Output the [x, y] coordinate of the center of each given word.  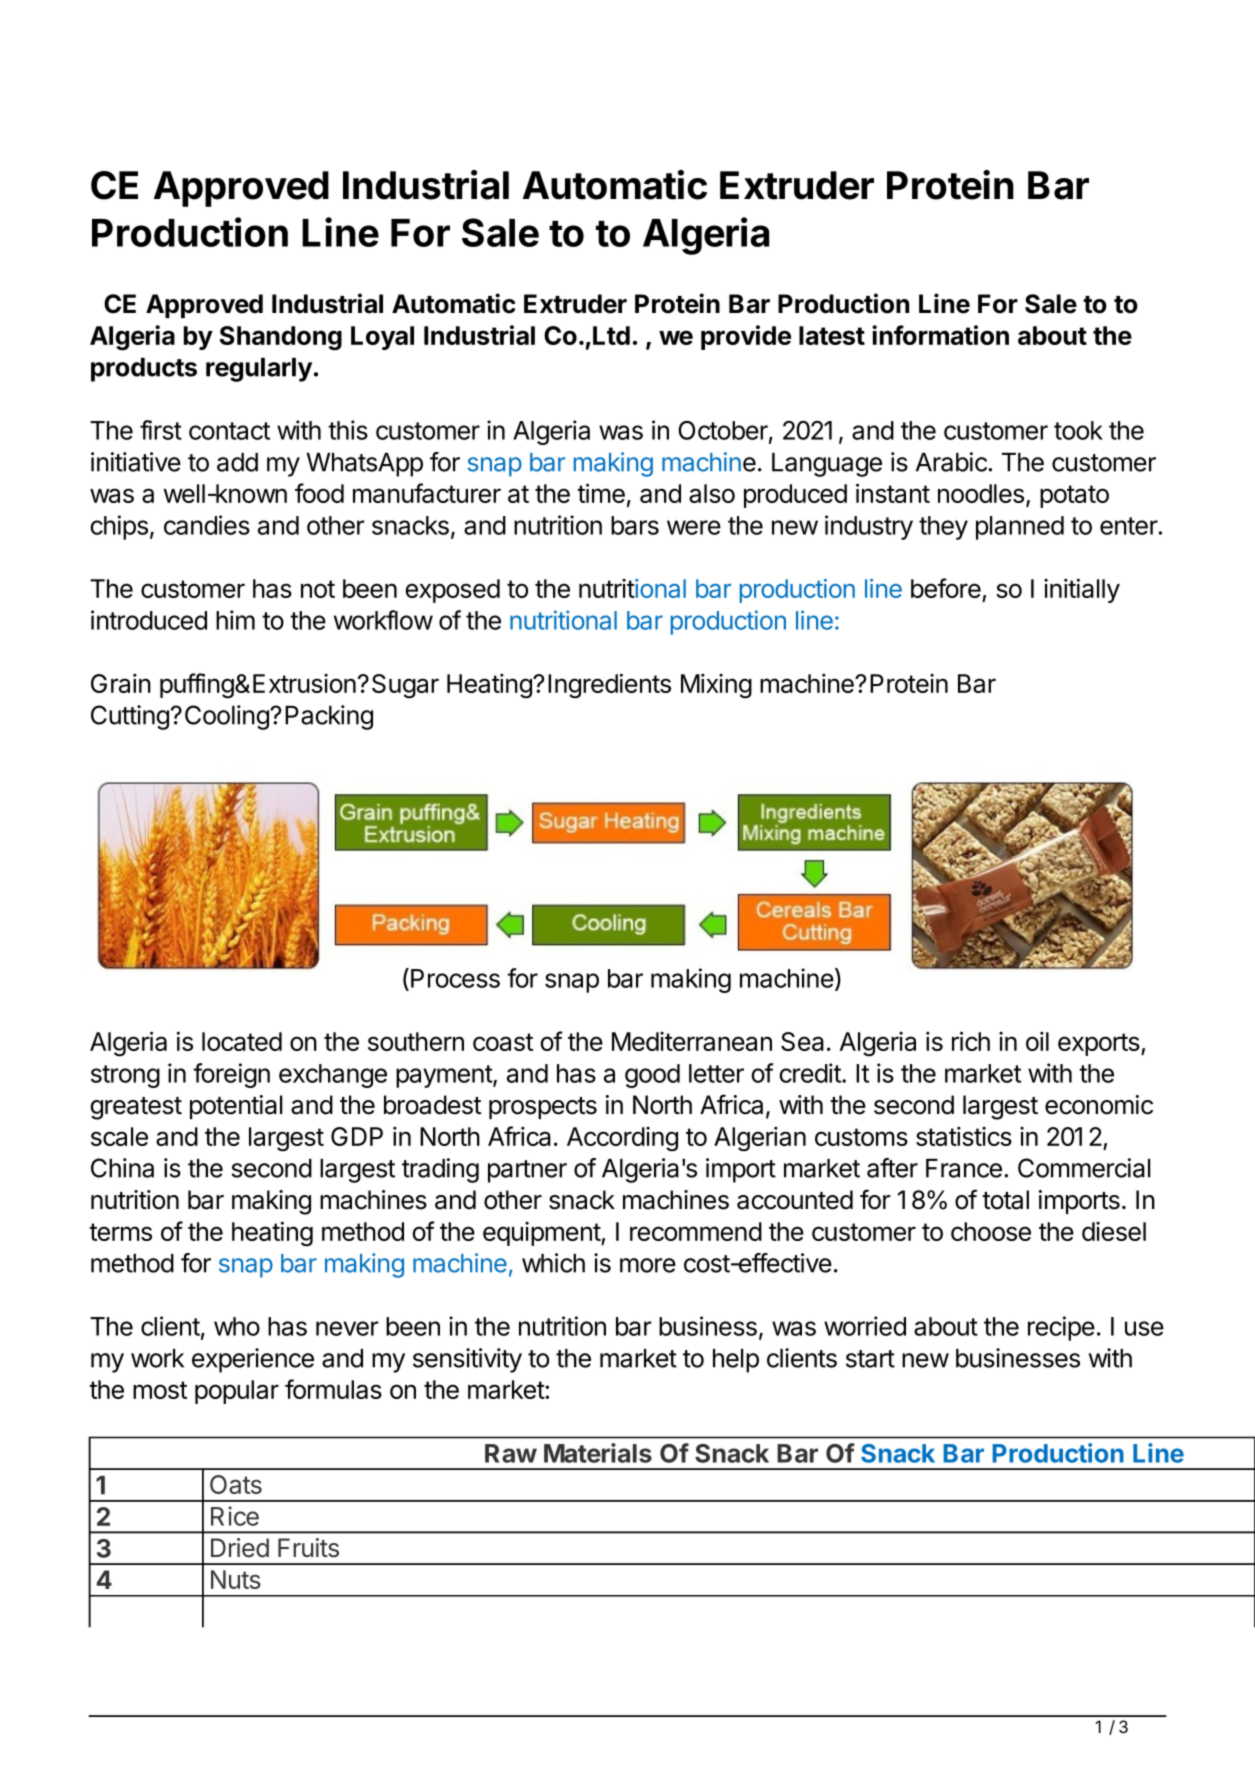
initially [1082, 590]
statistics [964, 1136]
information [940, 335]
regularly [259, 370]
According [622, 1139]
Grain [121, 683]
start [870, 1359]
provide [746, 337]
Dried [240, 1548]
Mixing [716, 686]
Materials [598, 1453]
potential [236, 1107]
